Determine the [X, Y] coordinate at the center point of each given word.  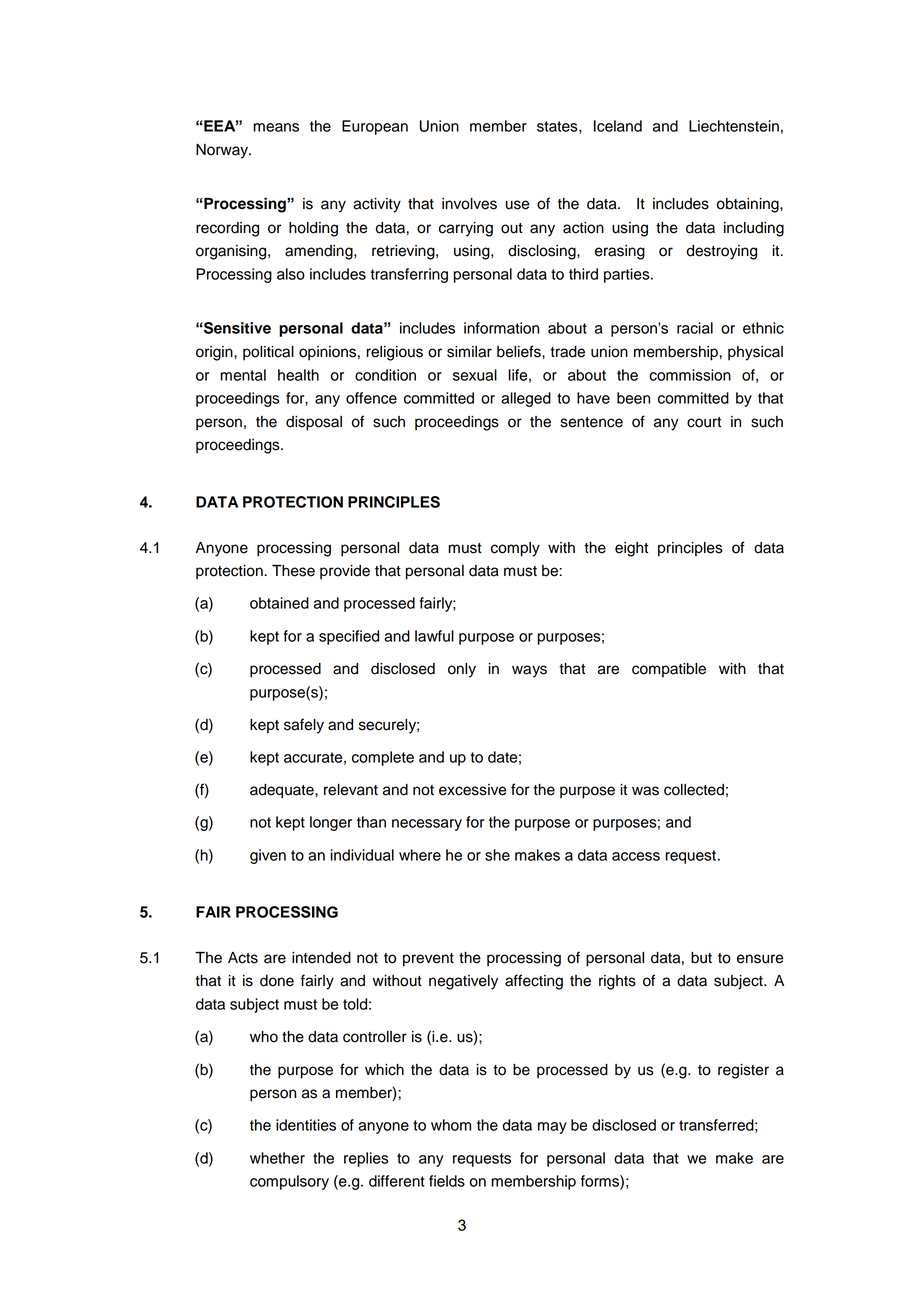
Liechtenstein [734, 126]
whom [451, 1125]
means [276, 127]
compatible [669, 670]
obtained [279, 603]
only [462, 670]
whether [277, 1158]
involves [469, 204]
